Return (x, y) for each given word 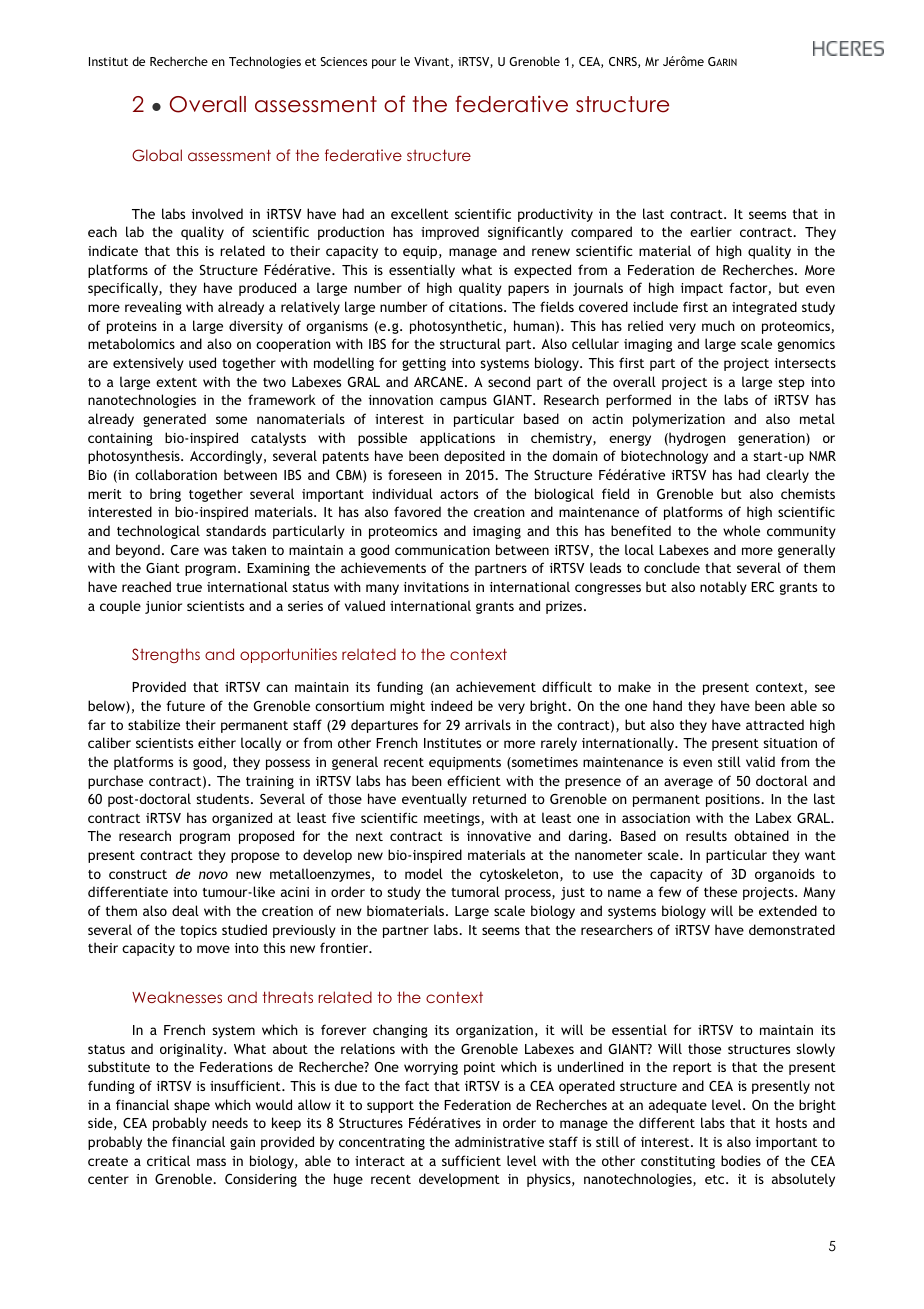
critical (168, 1160)
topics (198, 931)
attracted (775, 724)
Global (157, 155)
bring (165, 495)
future (185, 705)
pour (384, 64)
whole (741, 530)
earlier (711, 231)
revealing (153, 308)
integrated (764, 308)
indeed (451, 705)
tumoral (475, 891)
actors (459, 494)
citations (477, 307)
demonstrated (792, 929)
